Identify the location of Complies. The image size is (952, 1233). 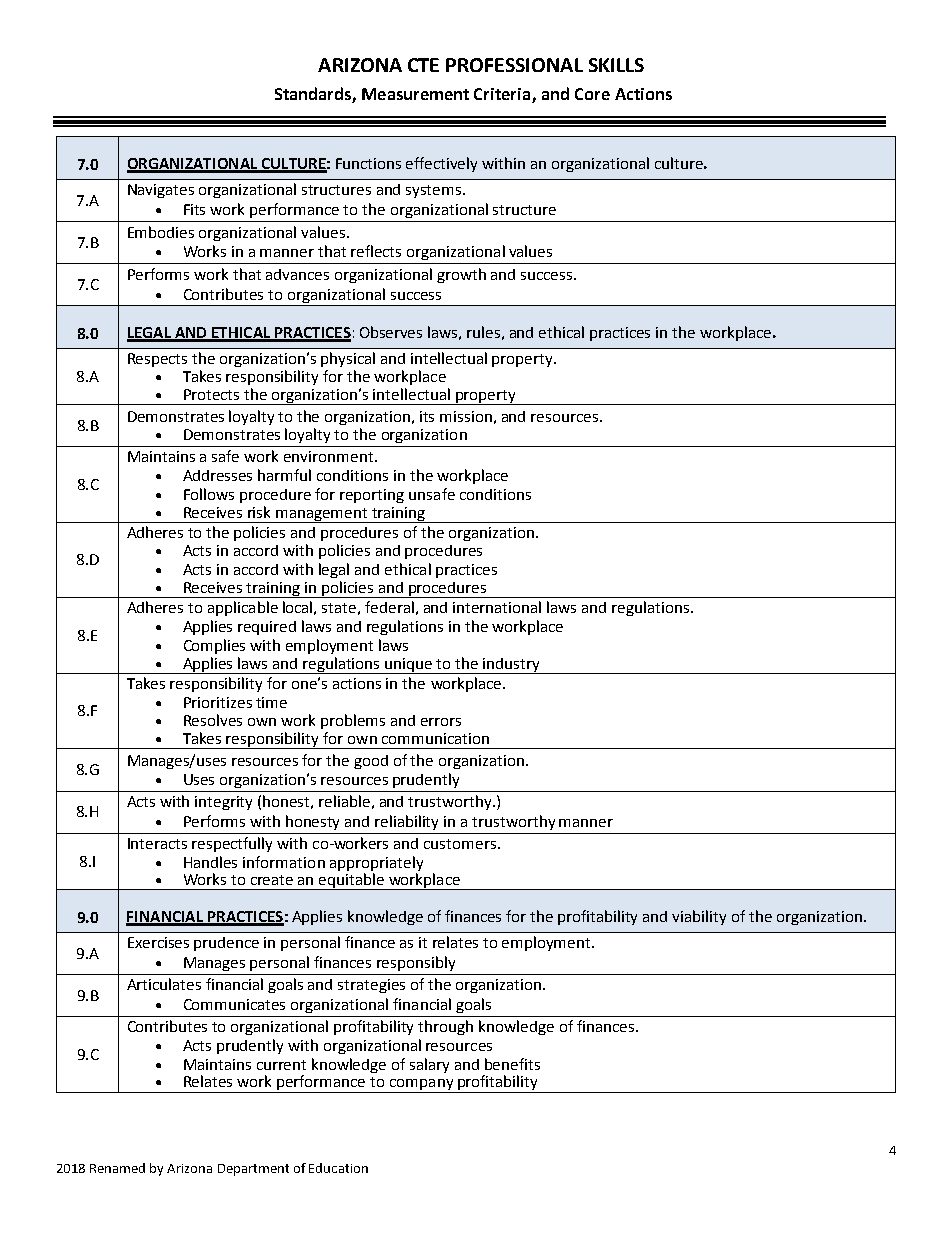
(214, 646).
